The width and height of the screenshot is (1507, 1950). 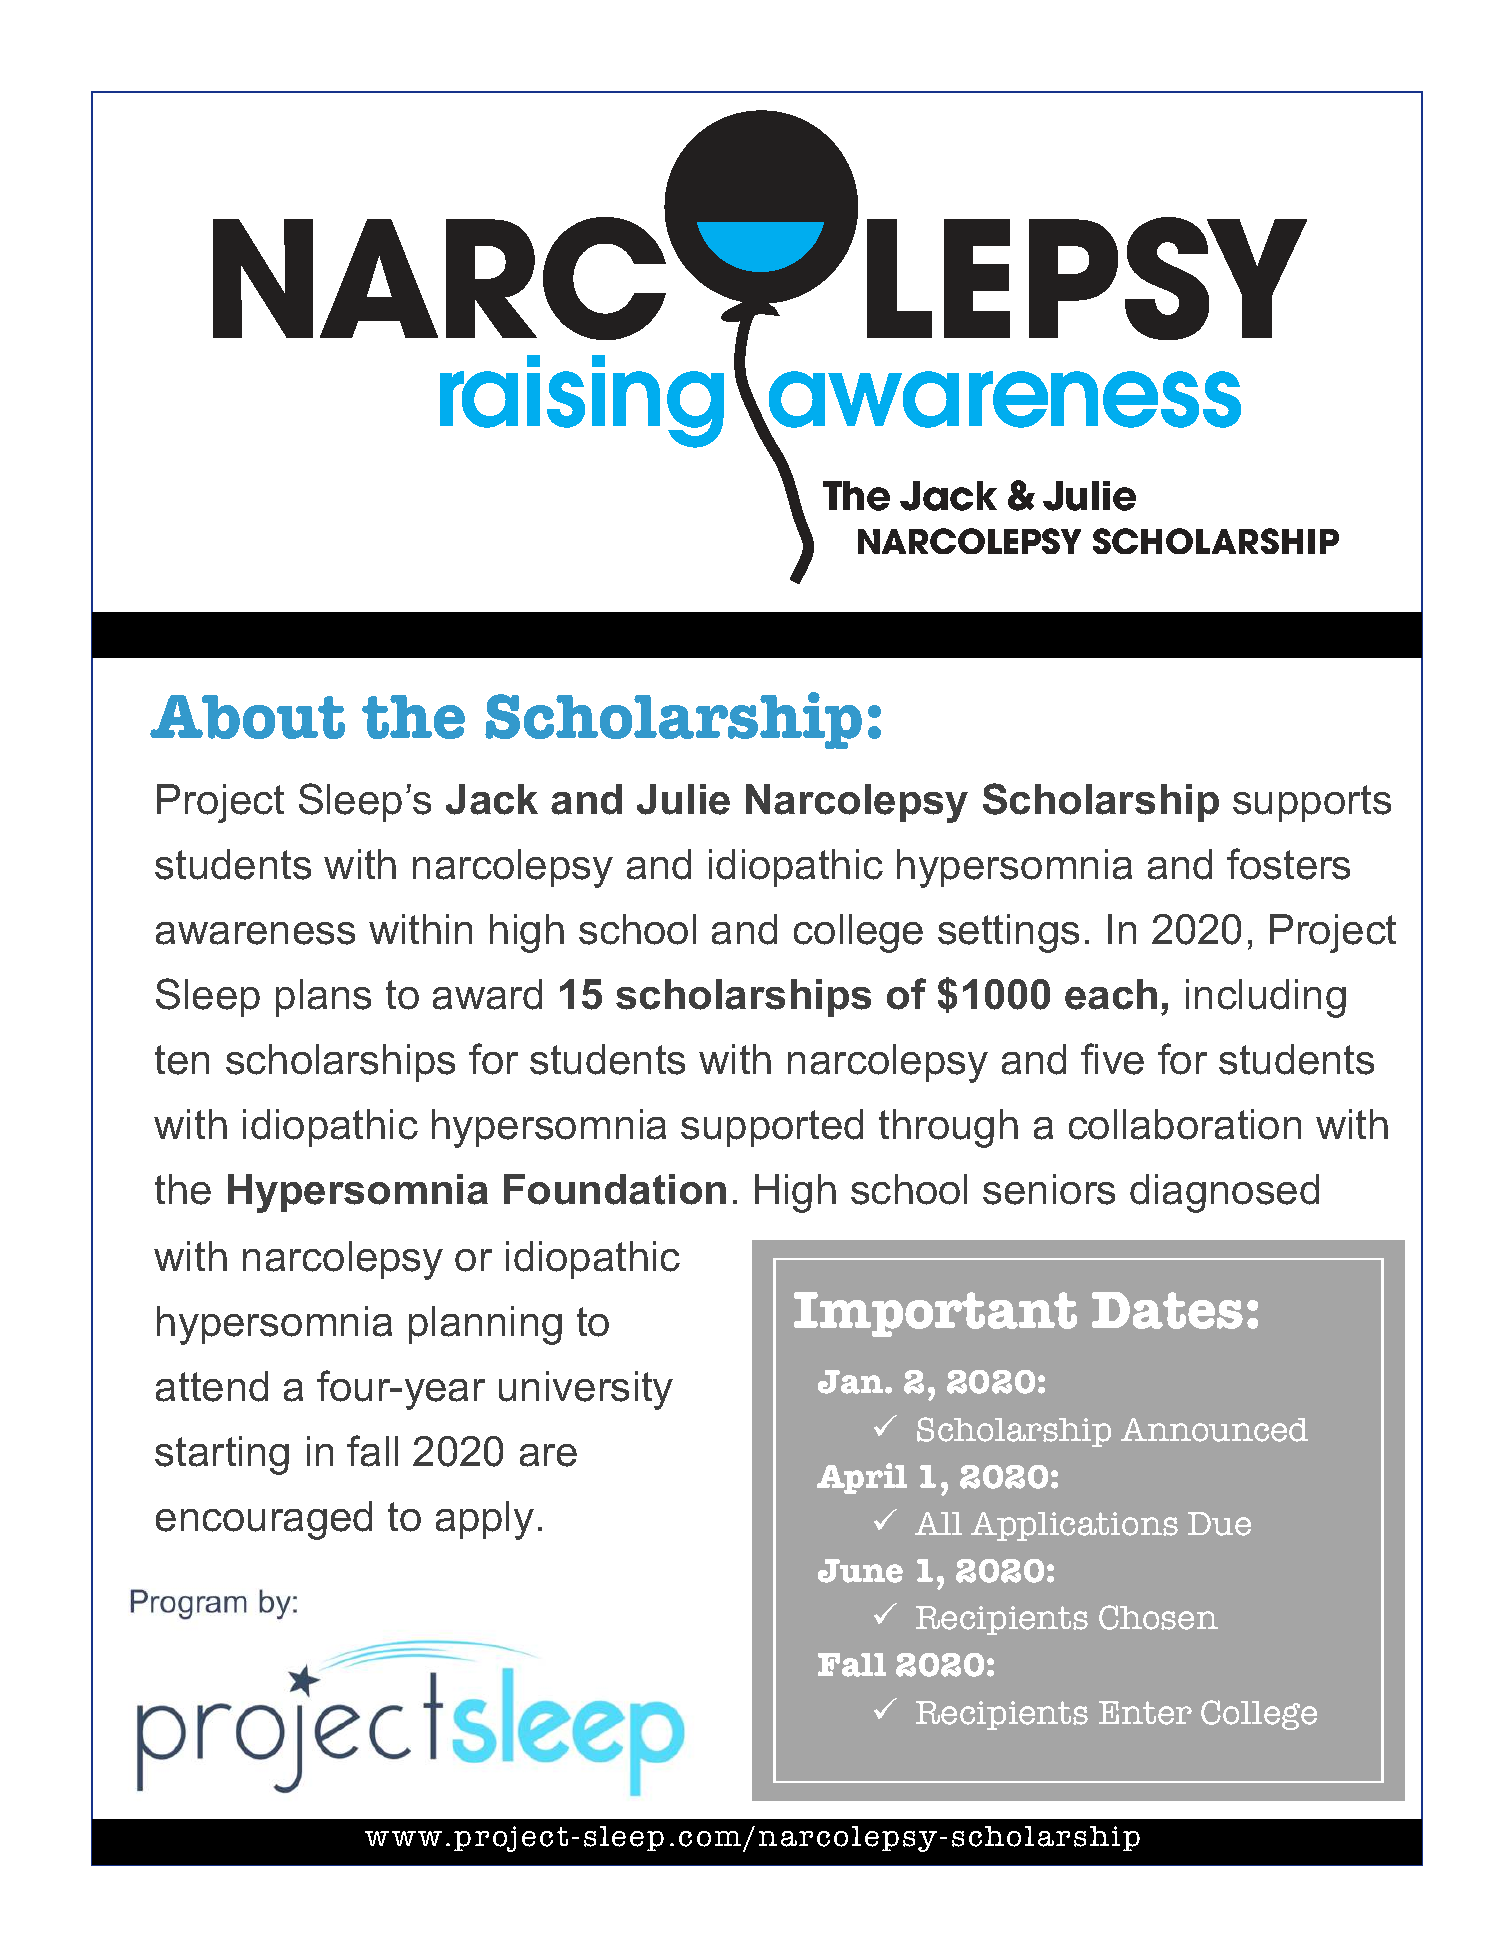 What do you see at coordinates (852, 1382) in the screenshot?
I see `Jan` at bounding box center [852, 1382].
